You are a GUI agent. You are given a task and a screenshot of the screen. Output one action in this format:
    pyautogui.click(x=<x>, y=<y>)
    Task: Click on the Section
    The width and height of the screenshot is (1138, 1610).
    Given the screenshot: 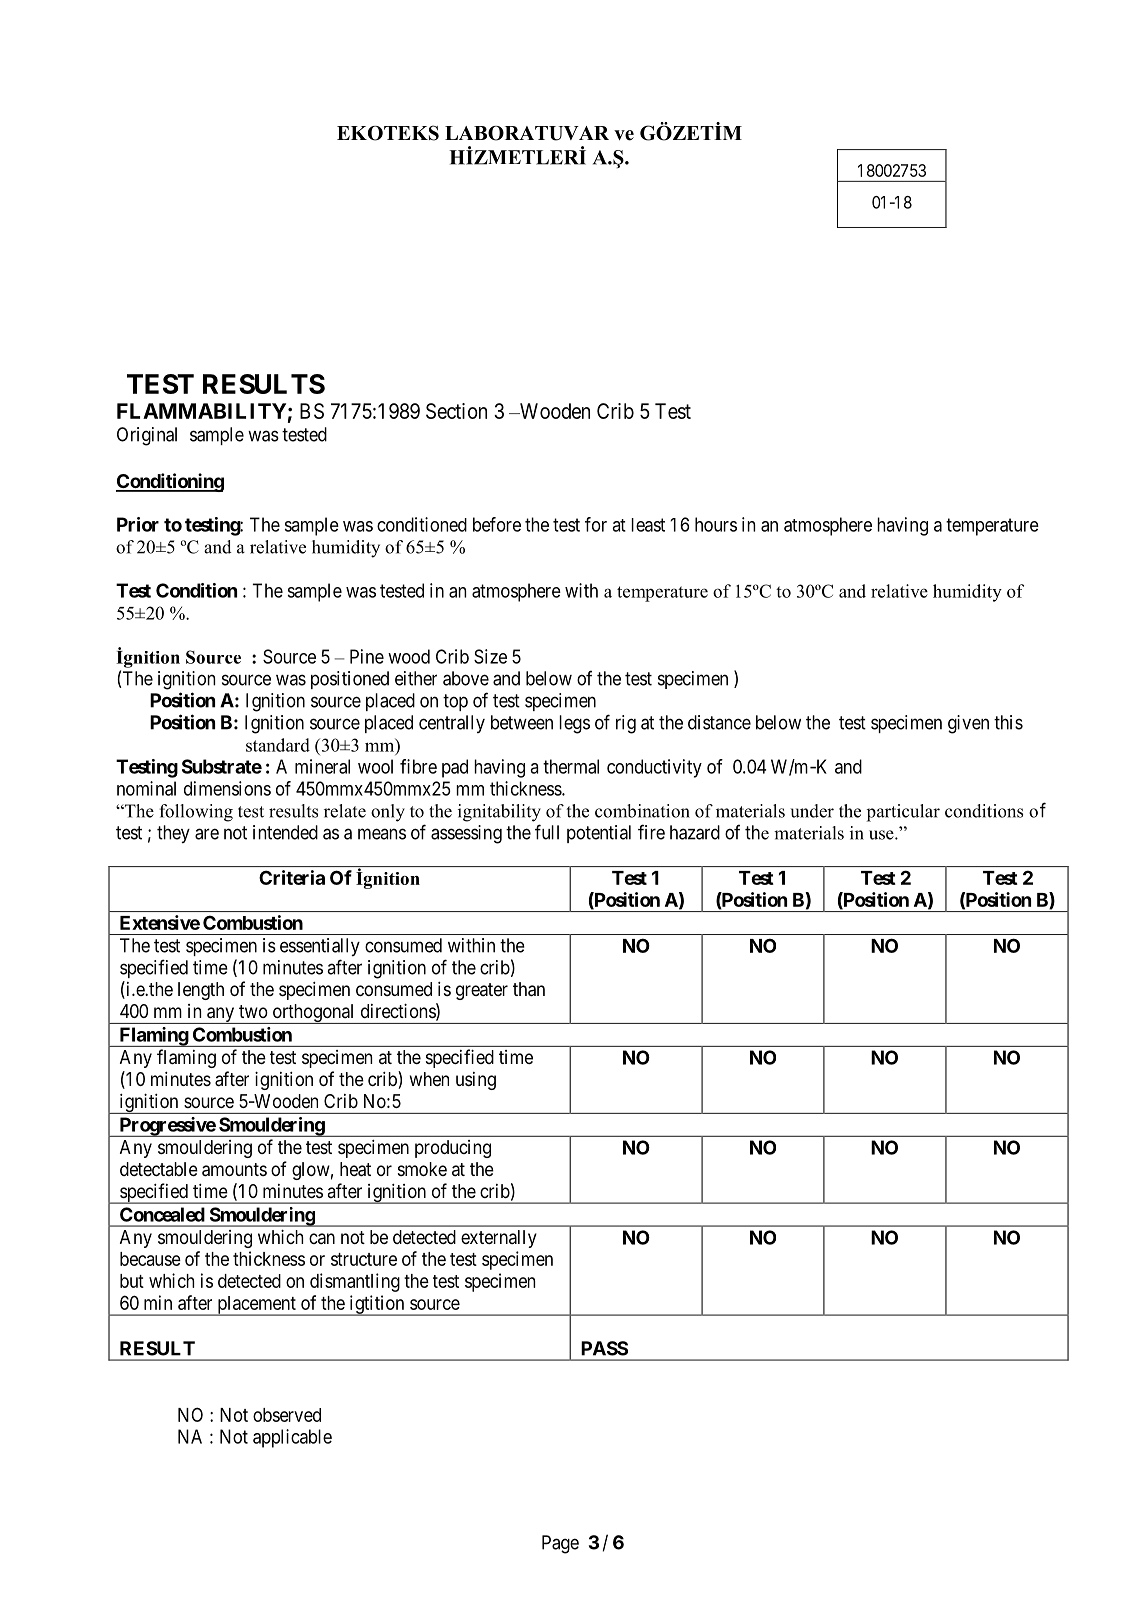 What is the action you would take?
    pyautogui.click(x=456, y=411)
